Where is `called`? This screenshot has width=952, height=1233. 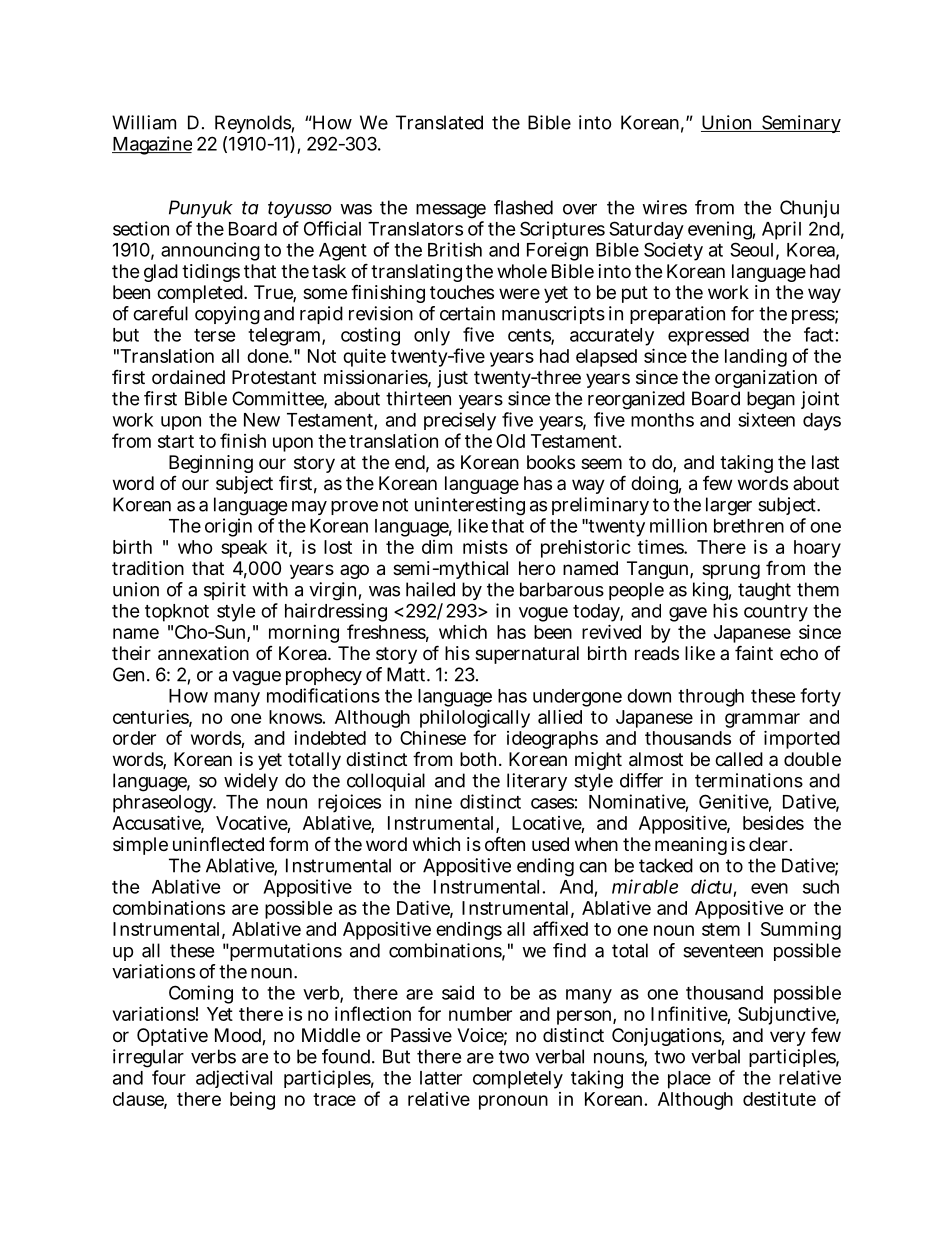
called is located at coordinates (739, 759).
